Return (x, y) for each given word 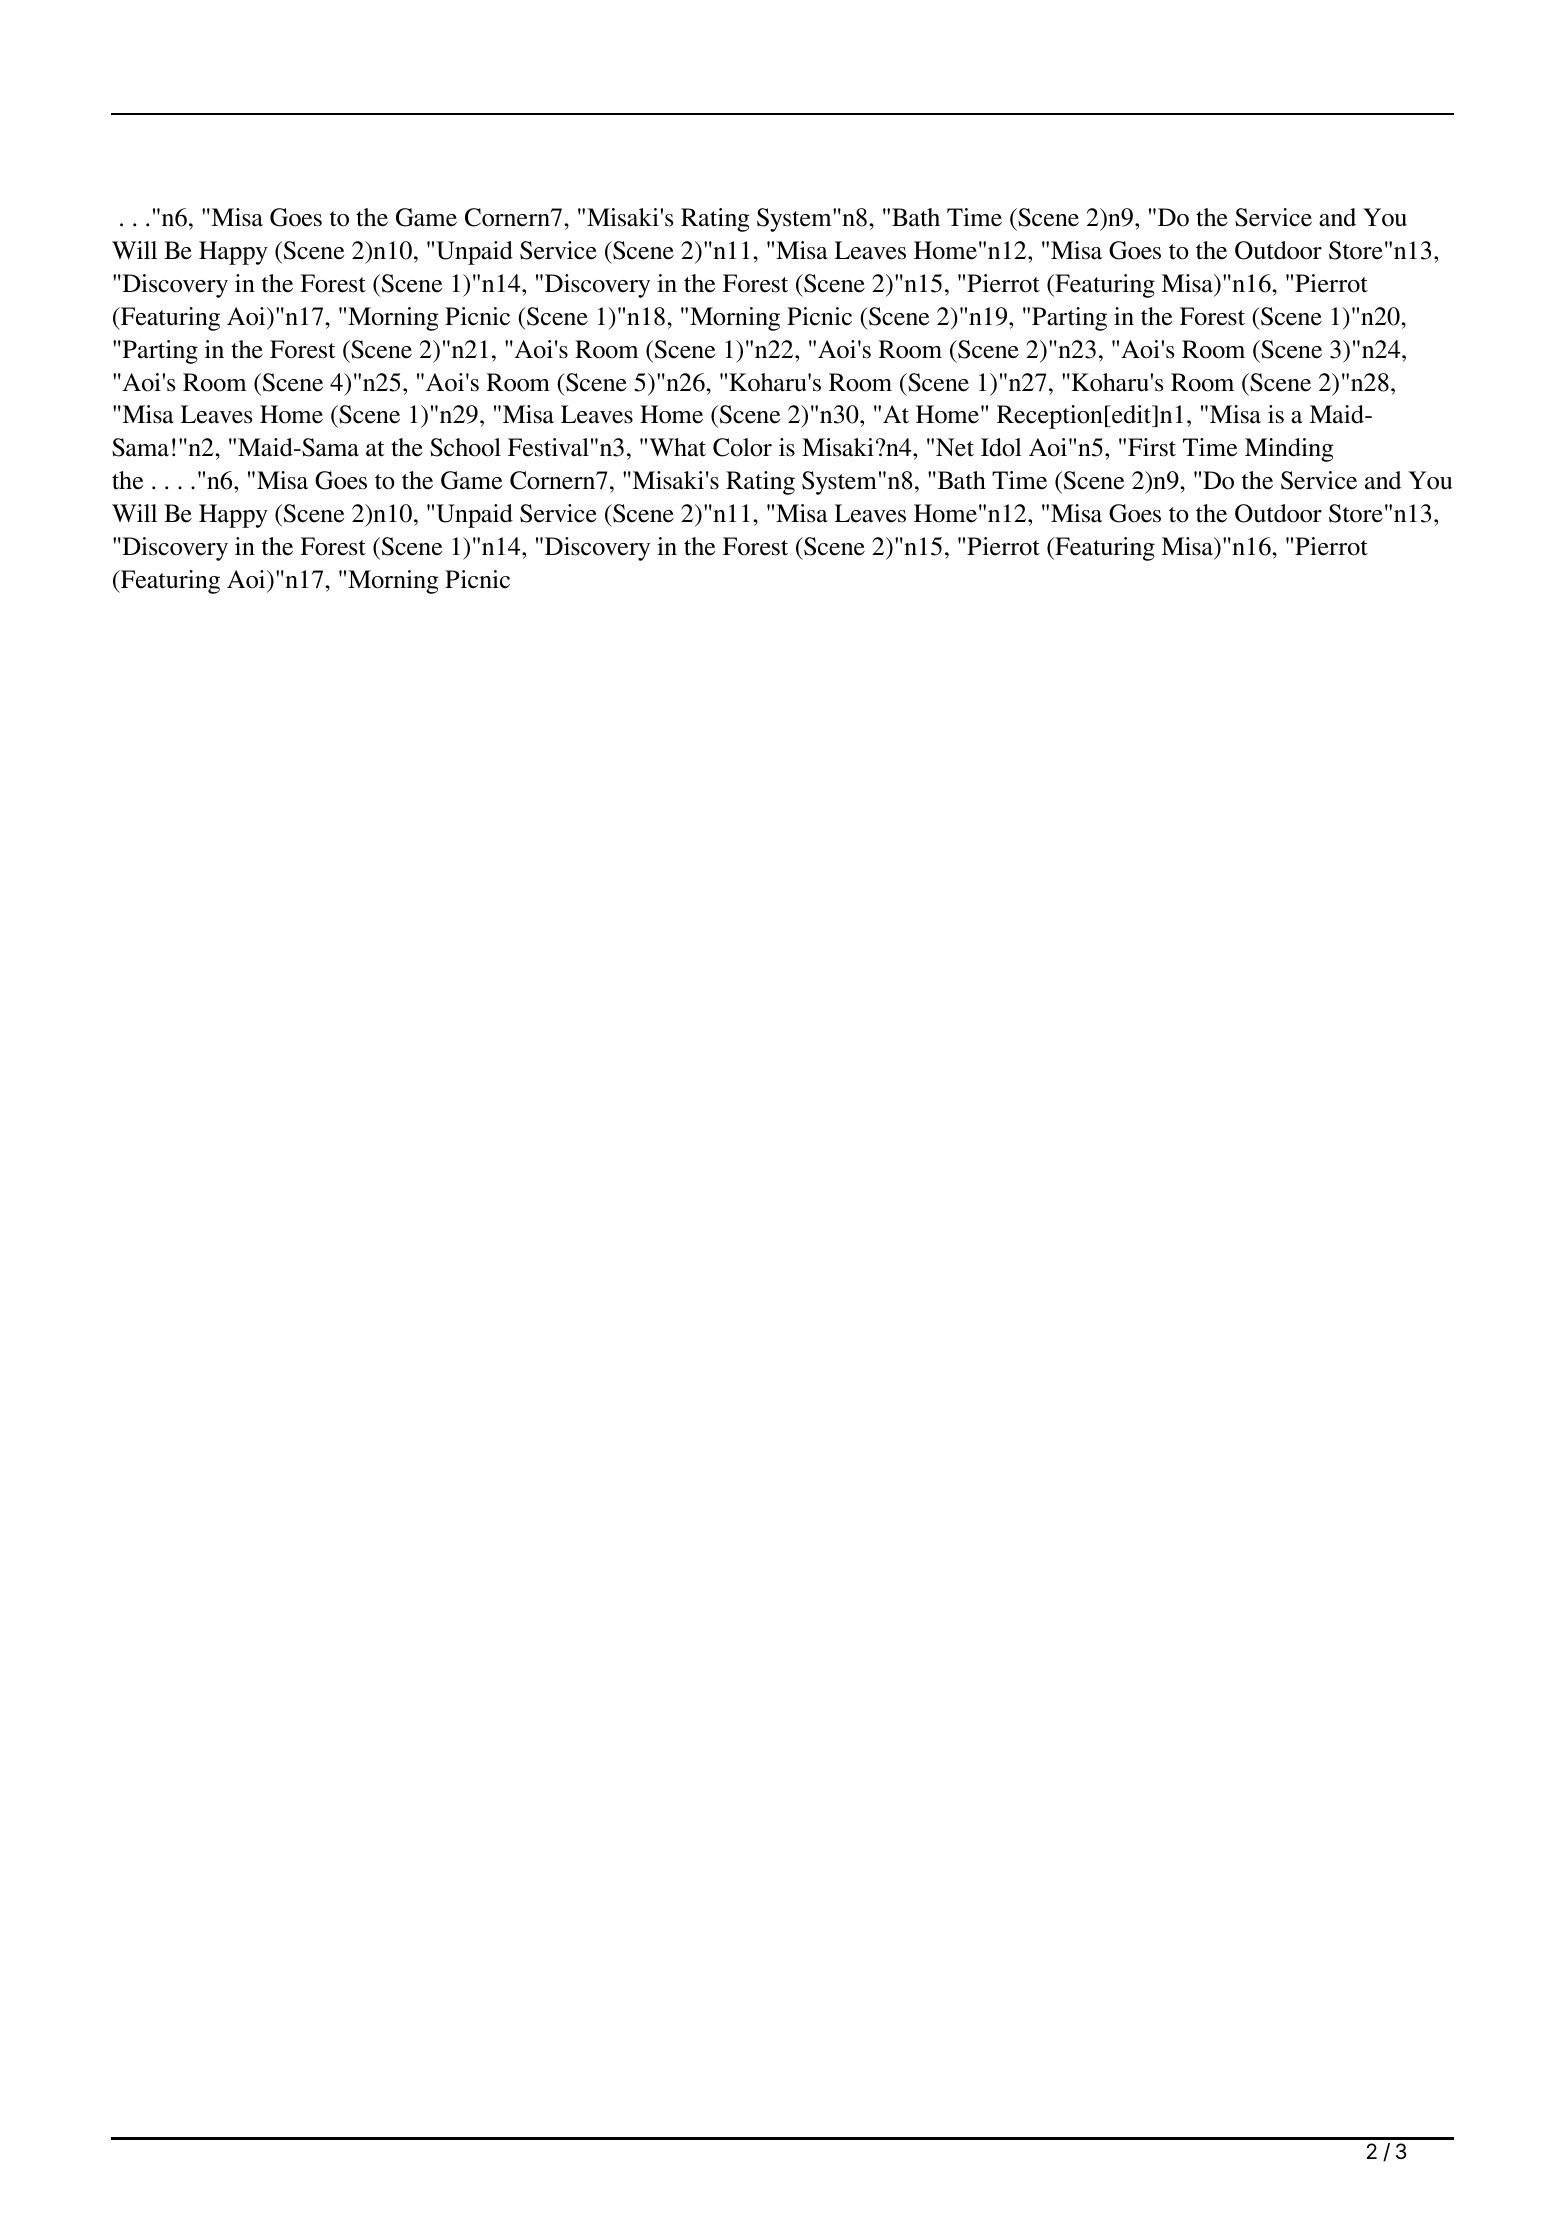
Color (742, 447)
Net (955, 447)
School (465, 447)
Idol (1001, 447)
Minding (1289, 450)
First (1152, 447)
